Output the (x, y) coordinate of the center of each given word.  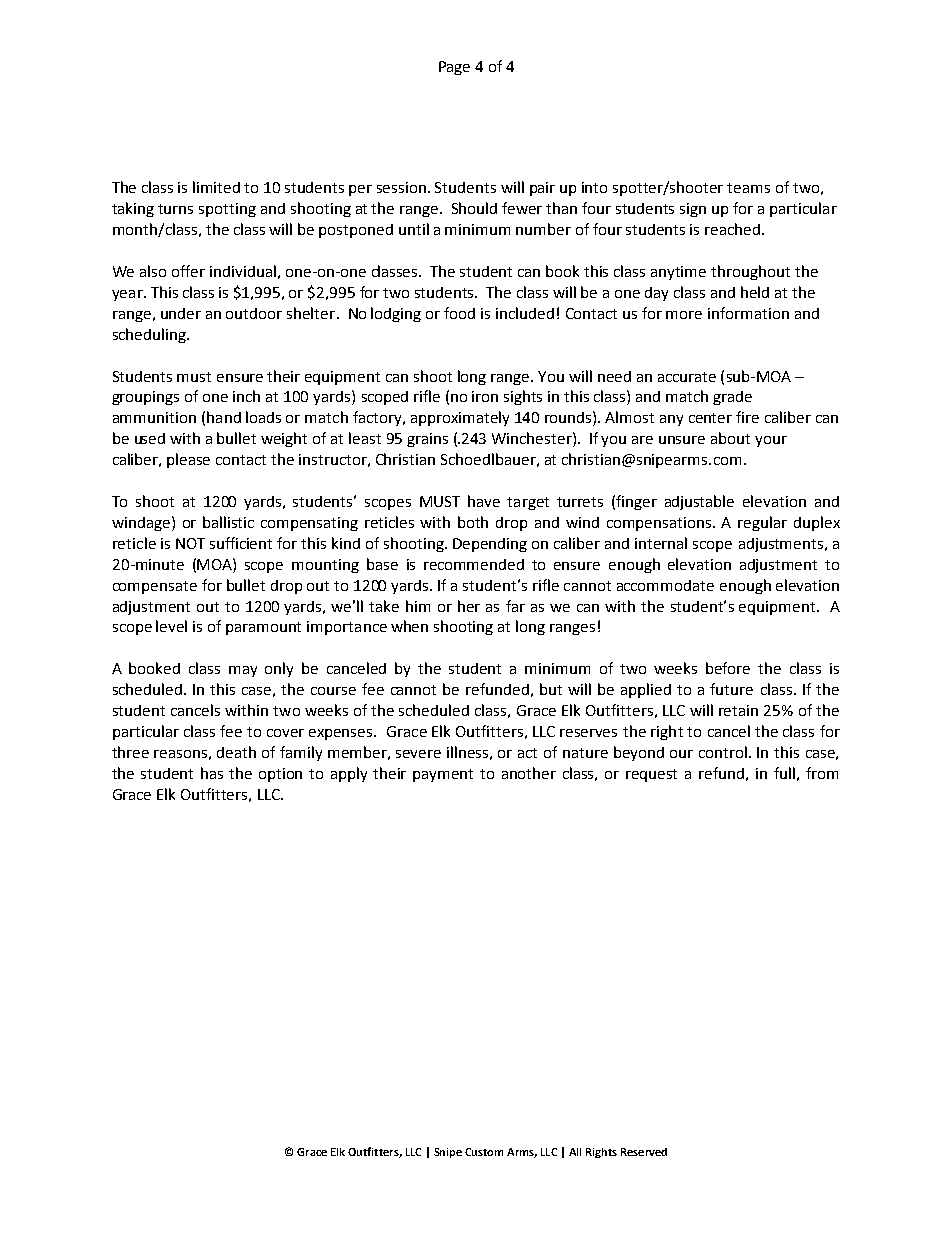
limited (216, 187)
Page (454, 68)
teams (748, 188)
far (515, 606)
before (728, 668)
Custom (484, 1152)
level (171, 626)
